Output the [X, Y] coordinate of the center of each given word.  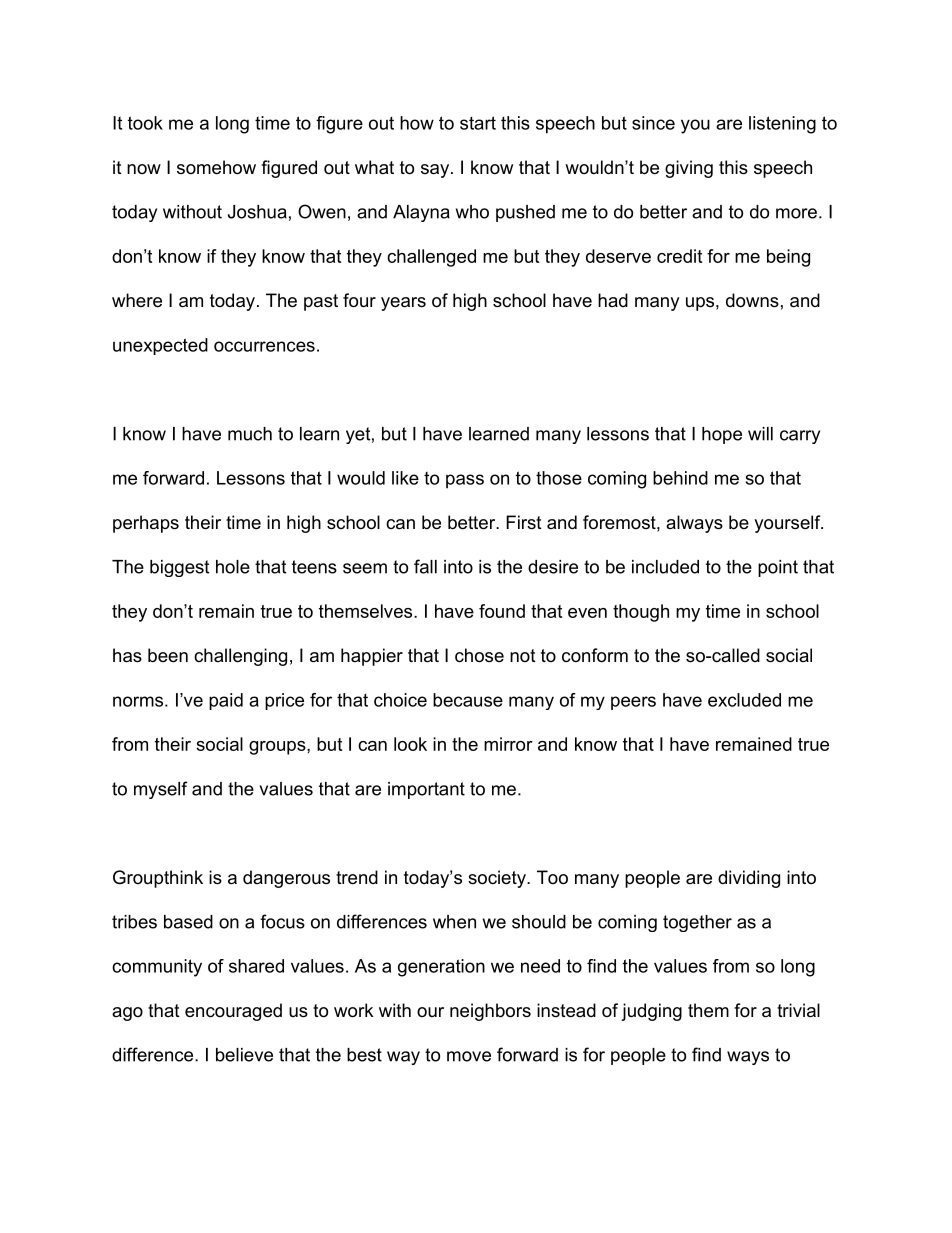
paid [226, 701]
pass [465, 481]
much [250, 434]
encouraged [233, 1012]
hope [722, 435]
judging [651, 1012]
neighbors [490, 1012]
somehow [216, 167]
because [468, 700]
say [435, 171]
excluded [744, 700]
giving [689, 169]
